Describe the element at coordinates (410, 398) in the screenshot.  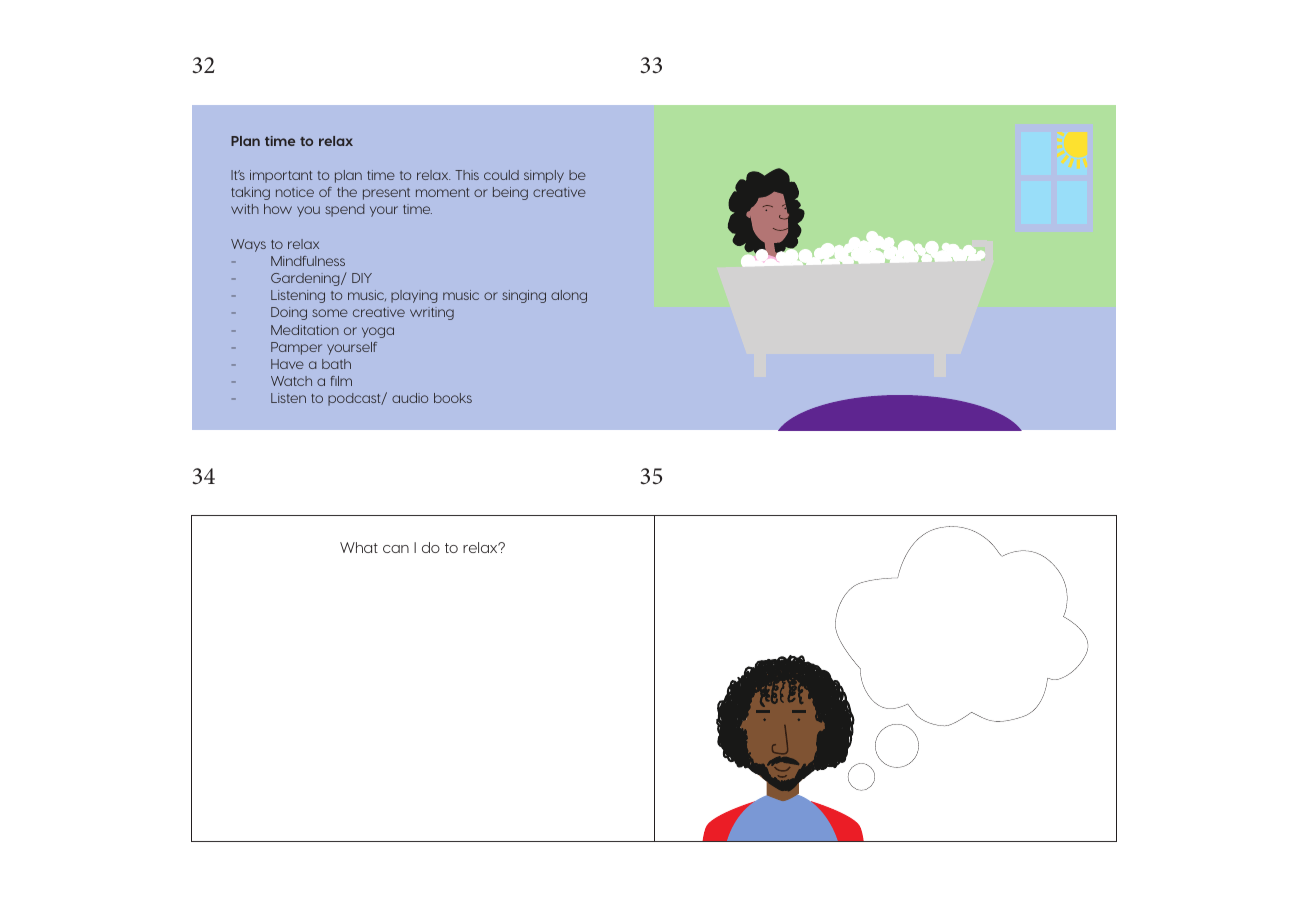
I see `audio` at that location.
